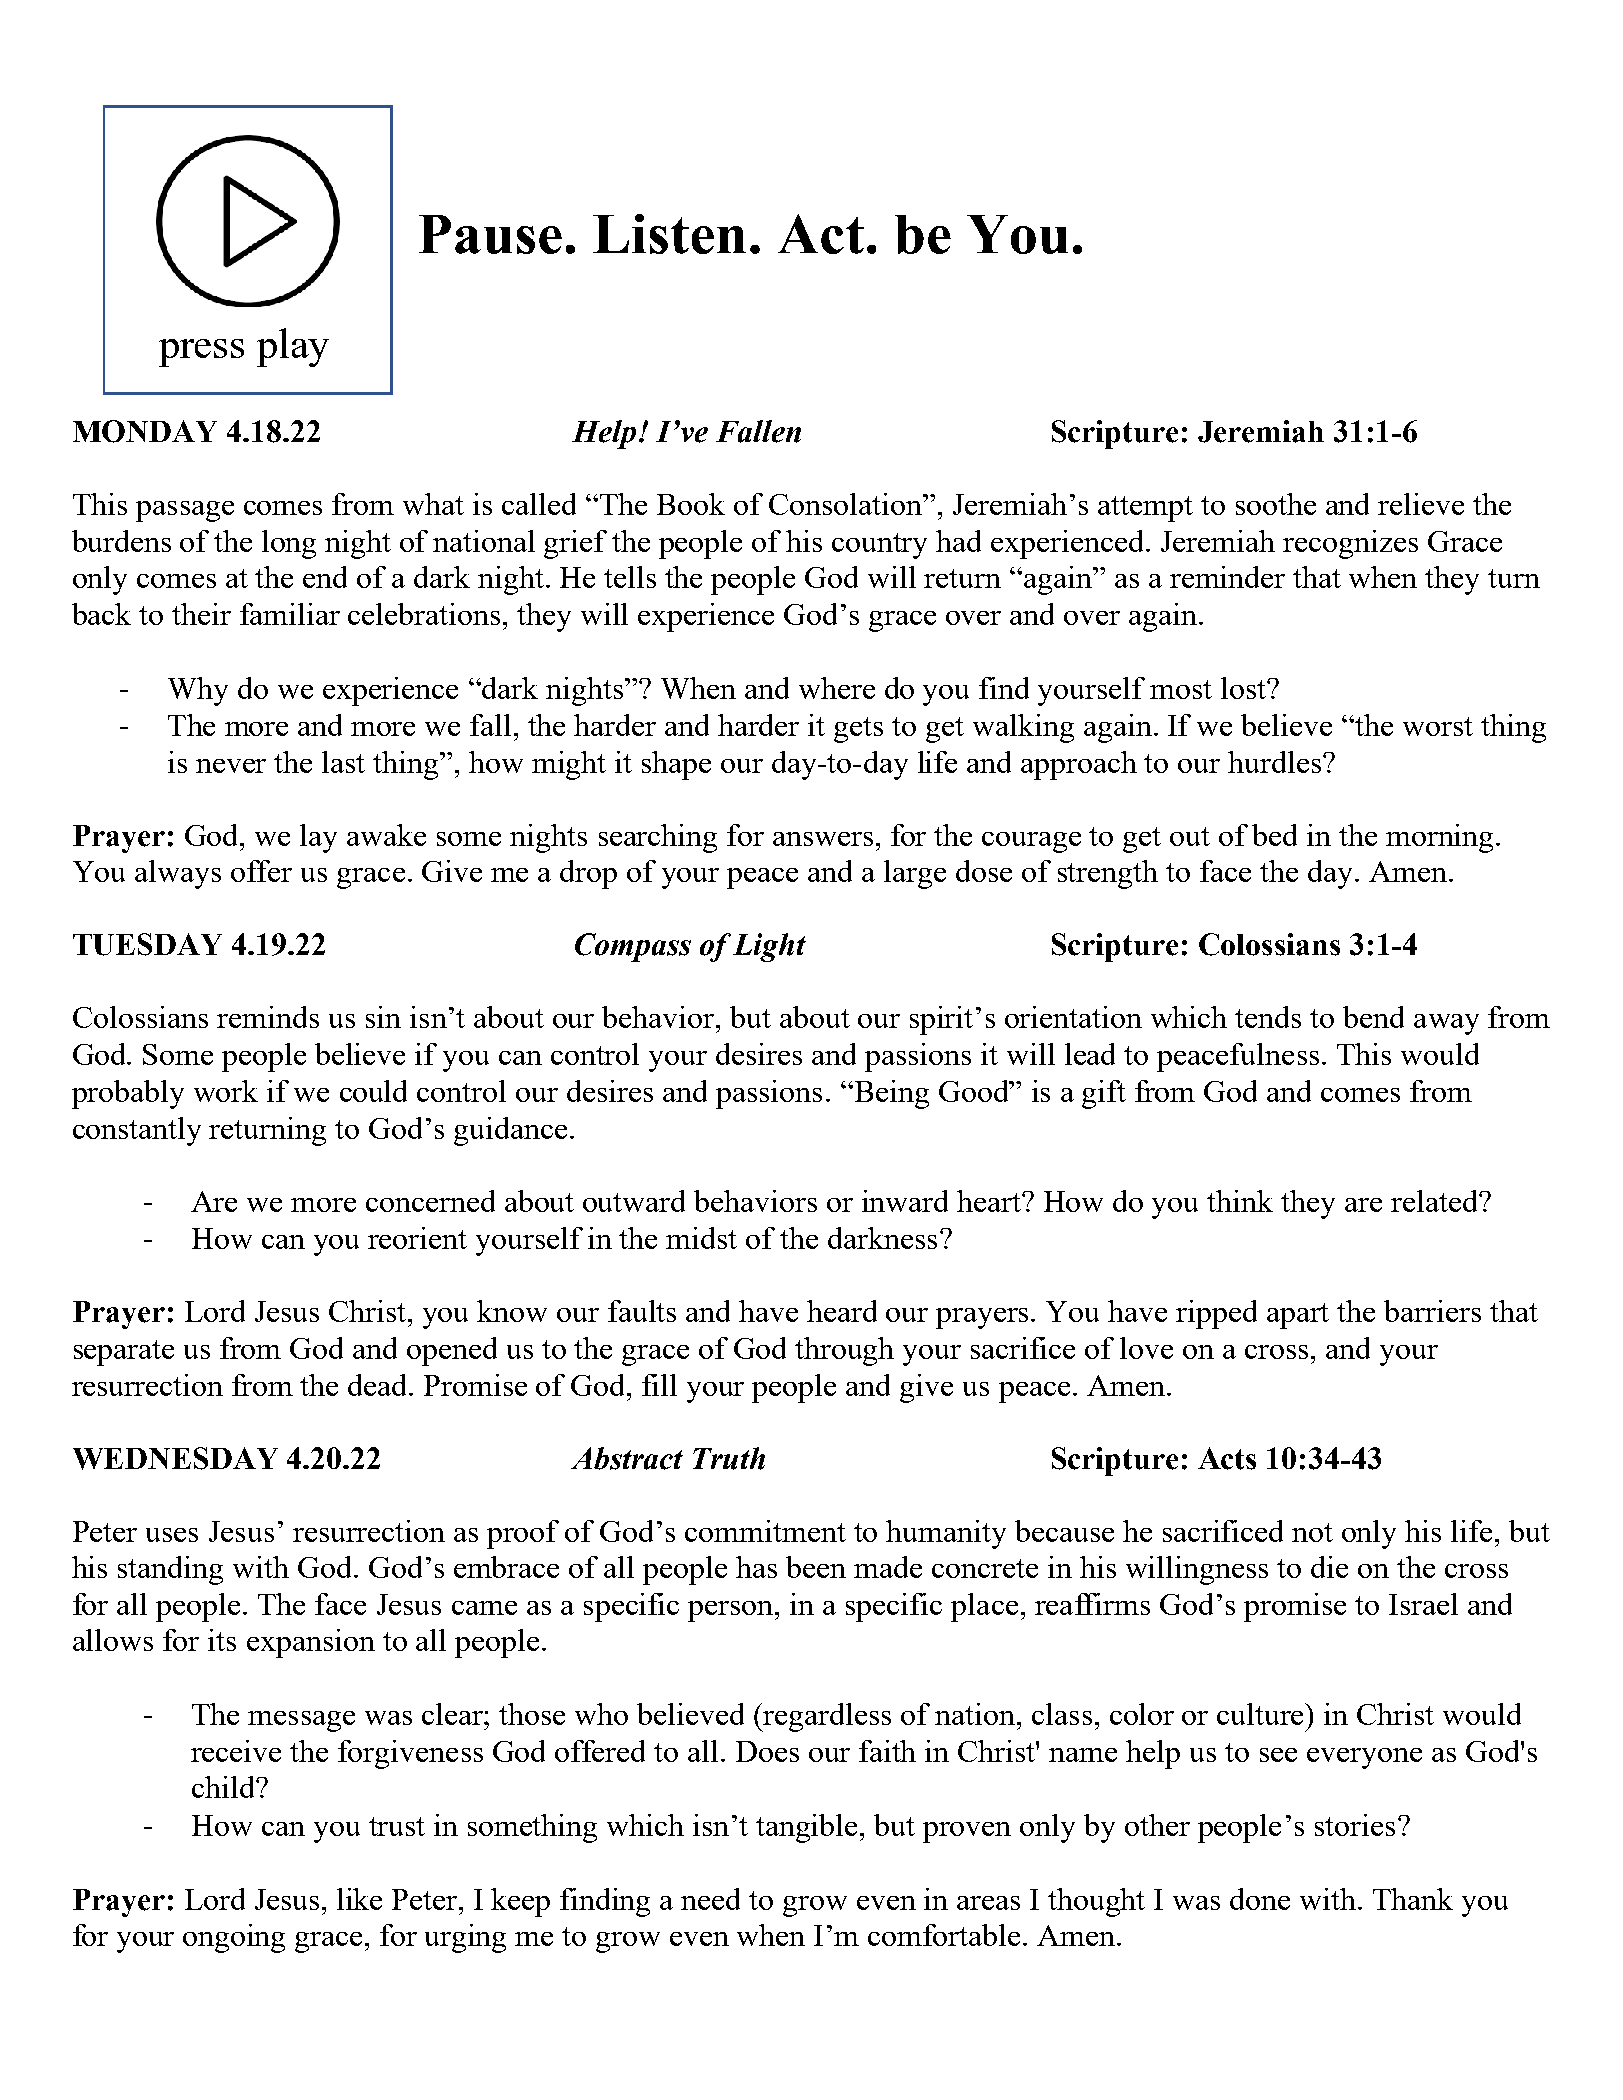 The height and width of the image is (2100, 1623). I want to click on play, so click(293, 347).
